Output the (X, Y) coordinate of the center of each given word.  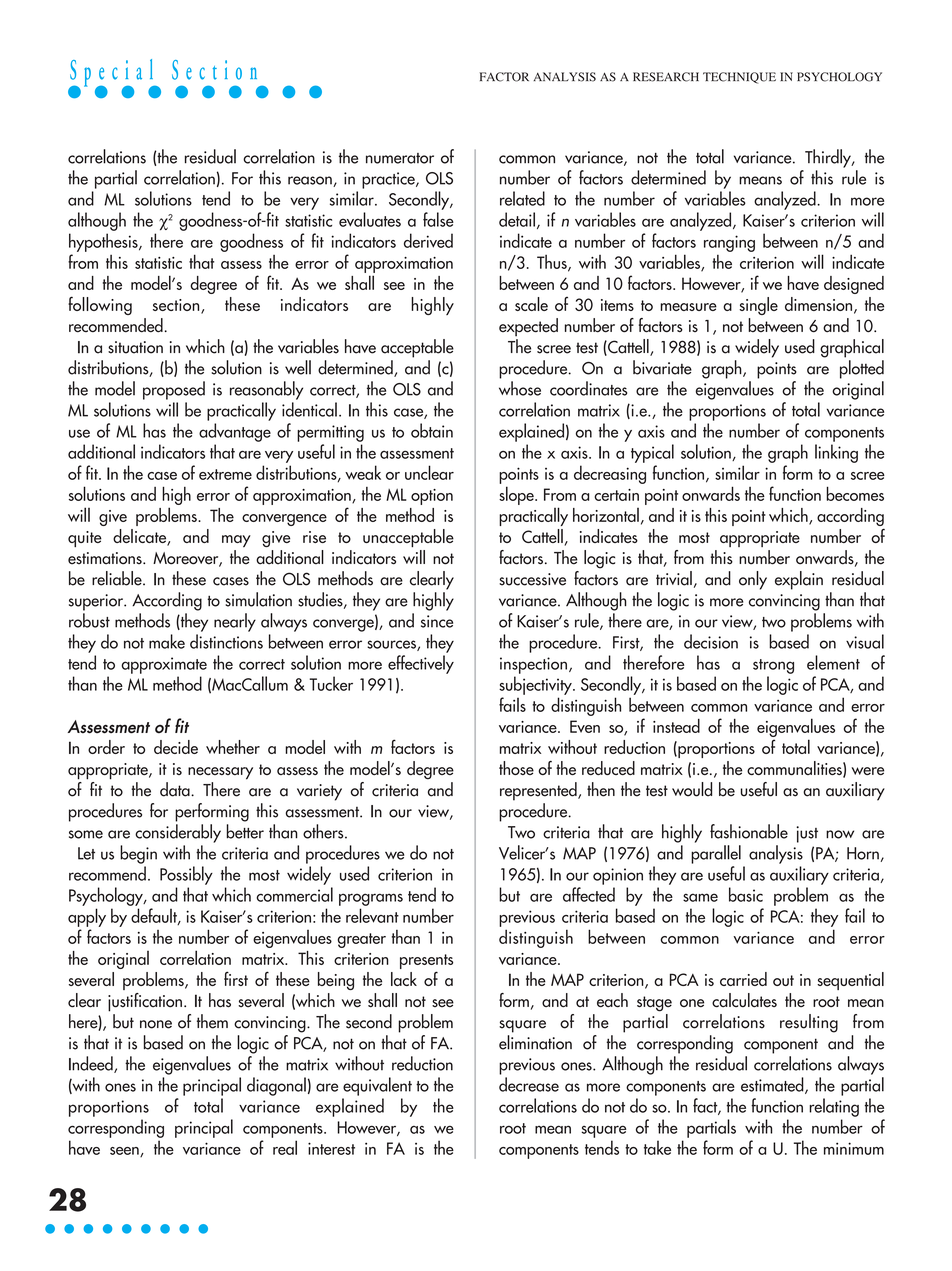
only (753, 580)
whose (520, 388)
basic (746, 894)
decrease (529, 1084)
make (167, 641)
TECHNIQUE (739, 78)
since (437, 621)
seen (125, 1152)
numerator (400, 158)
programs (371, 899)
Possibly (186, 875)
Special (112, 74)
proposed (174, 390)
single (758, 306)
